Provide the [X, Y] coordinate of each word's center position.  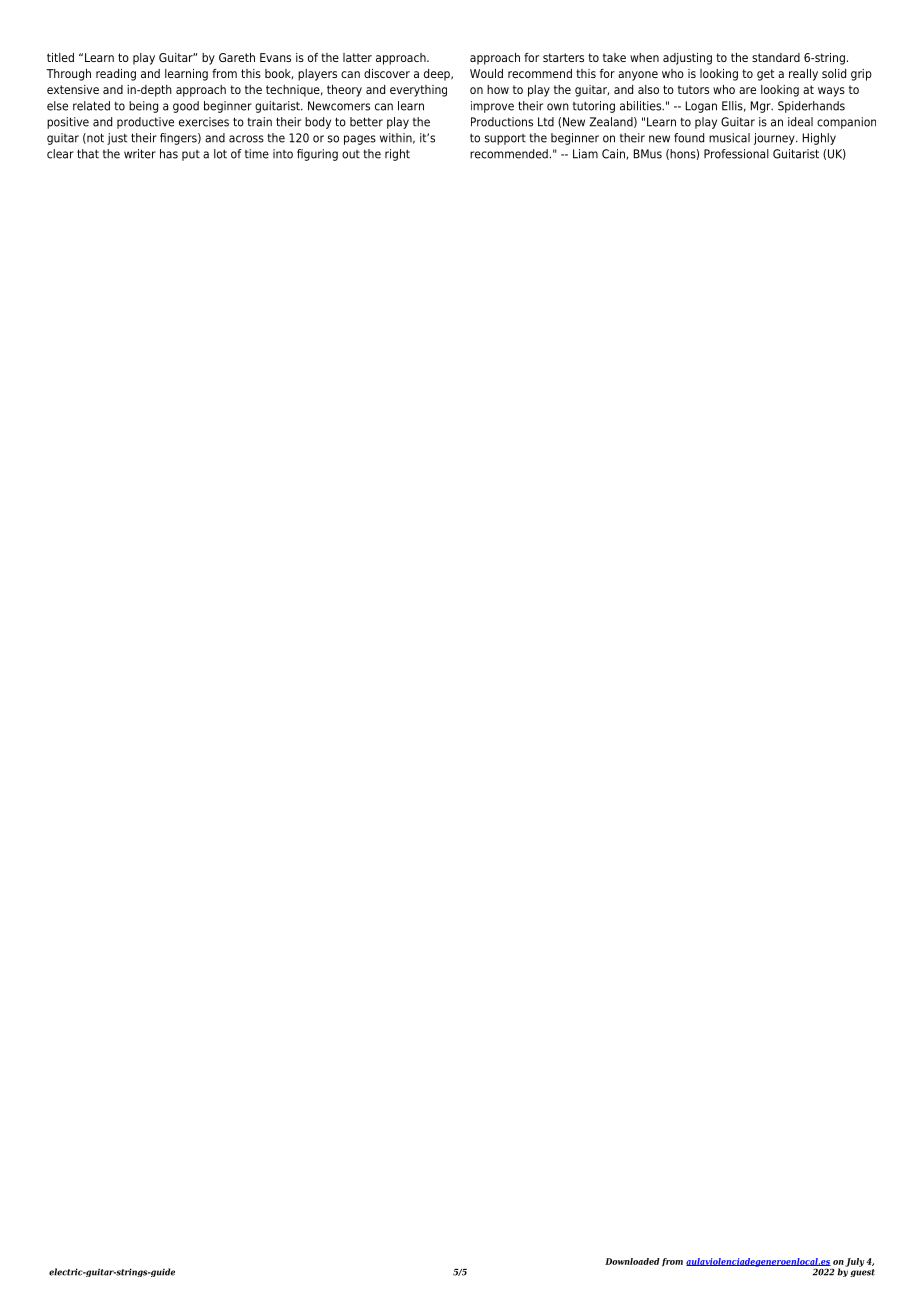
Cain [614, 154]
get [766, 75]
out [351, 154]
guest [862, 1273]
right [397, 155]
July [854, 1262]
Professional [736, 154]
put [191, 155]
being [143, 107]
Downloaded [632, 1261]
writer [140, 154]
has [169, 154]
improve [492, 107]
